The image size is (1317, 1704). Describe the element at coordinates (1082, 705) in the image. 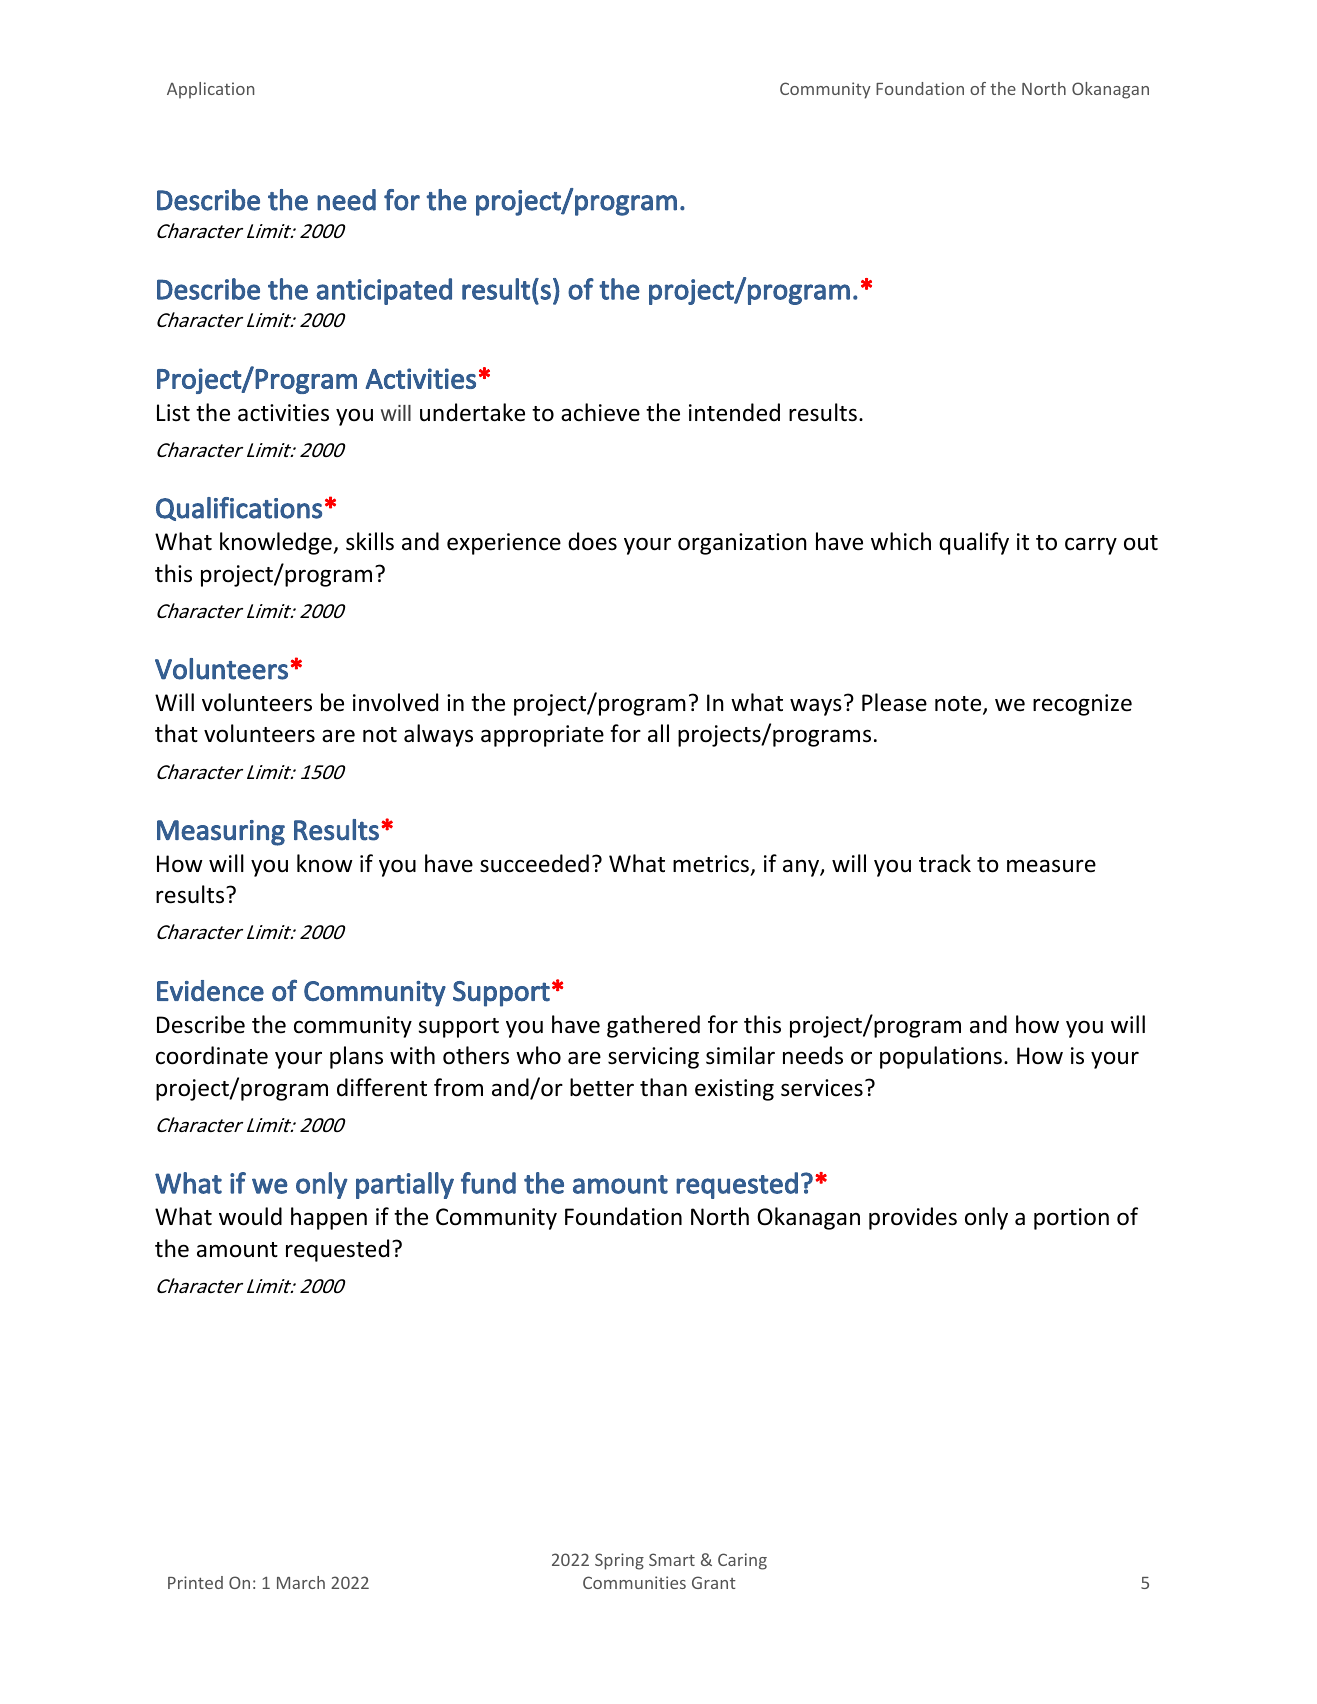

I see `recognize` at that location.
